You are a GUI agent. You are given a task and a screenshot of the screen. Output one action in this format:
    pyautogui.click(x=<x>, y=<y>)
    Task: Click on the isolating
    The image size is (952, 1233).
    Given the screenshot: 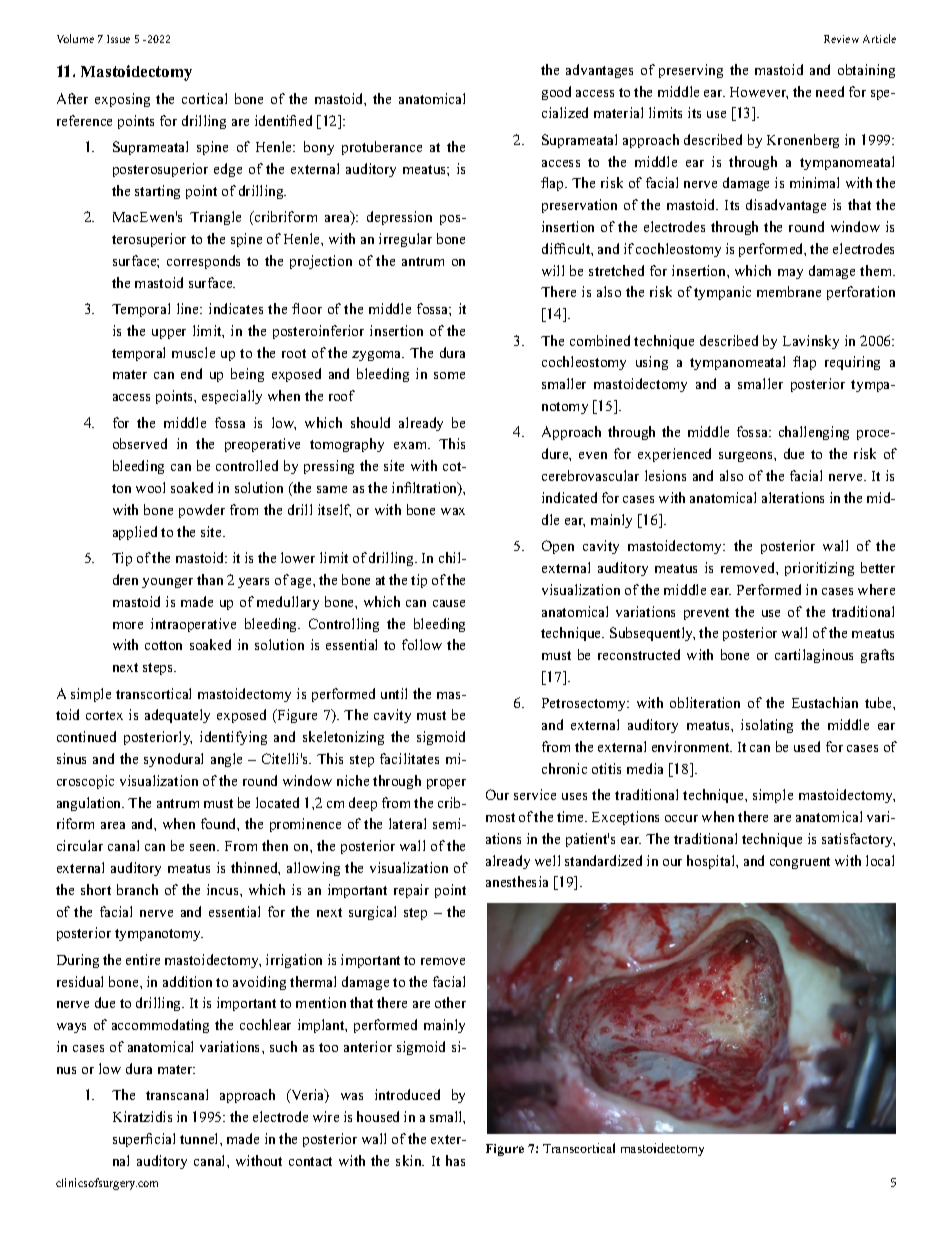 What is the action you would take?
    pyautogui.click(x=767, y=726)
